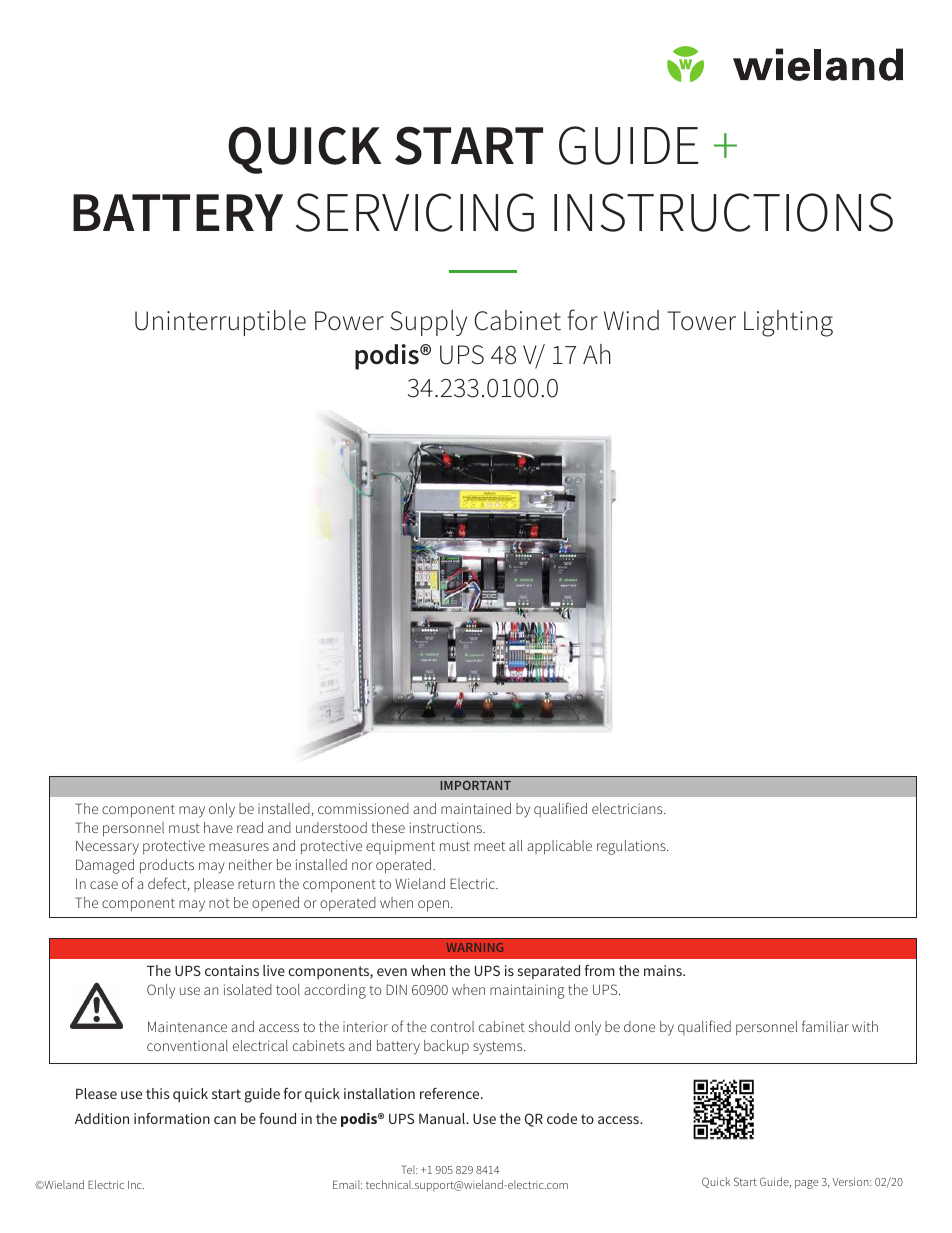  What do you see at coordinates (172, 1118) in the screenshot?
I see `information` at bounding box center [172, 1118].
